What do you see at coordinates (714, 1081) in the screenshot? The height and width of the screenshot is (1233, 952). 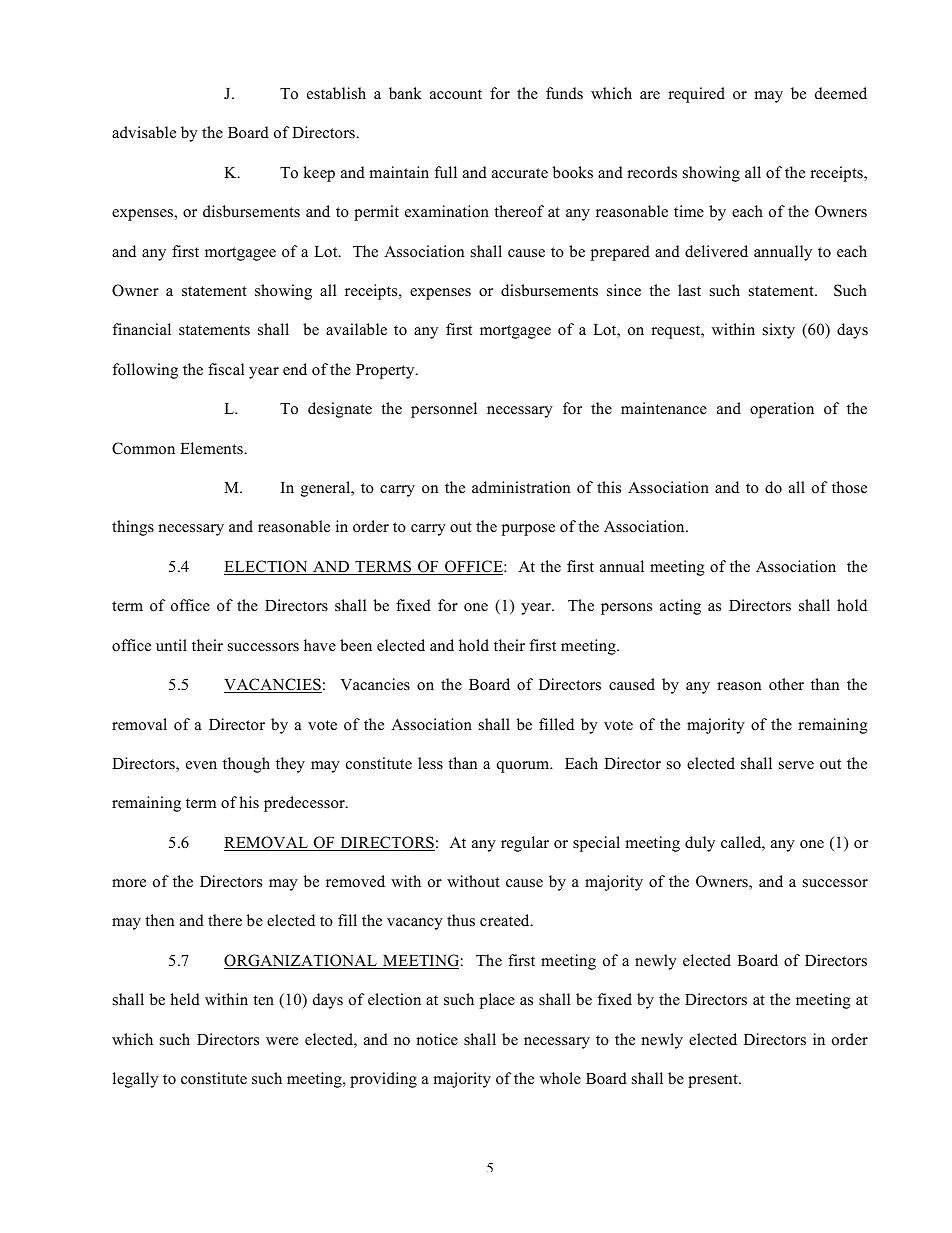 I see `present` at bounding box center [714, 1081].
